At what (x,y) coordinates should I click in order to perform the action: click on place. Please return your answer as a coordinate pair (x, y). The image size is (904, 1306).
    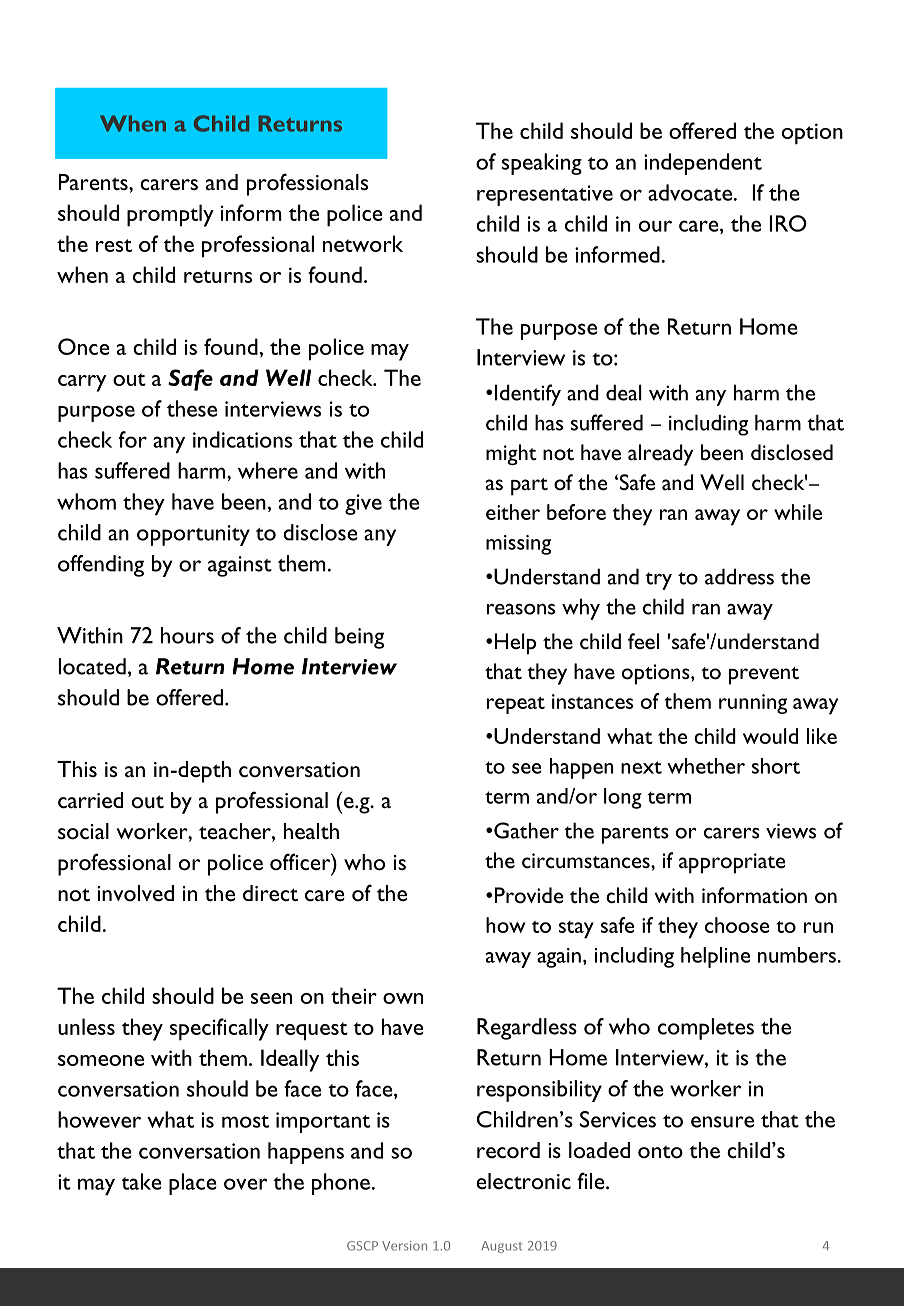
    Looking at the image, I should click on (193, 1184).
